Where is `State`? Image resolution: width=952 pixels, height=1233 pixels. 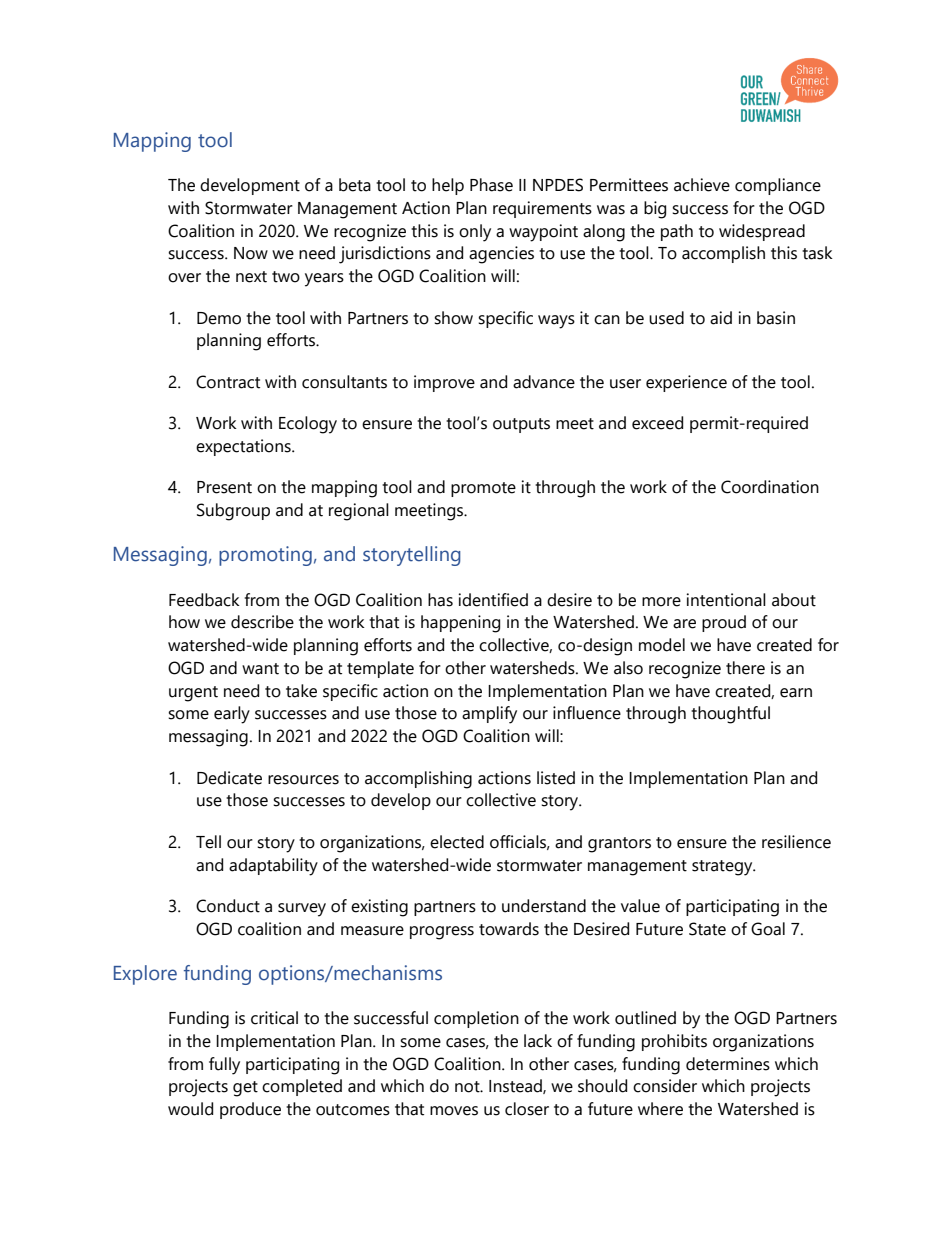 State is located at coordinates (707, 929).
